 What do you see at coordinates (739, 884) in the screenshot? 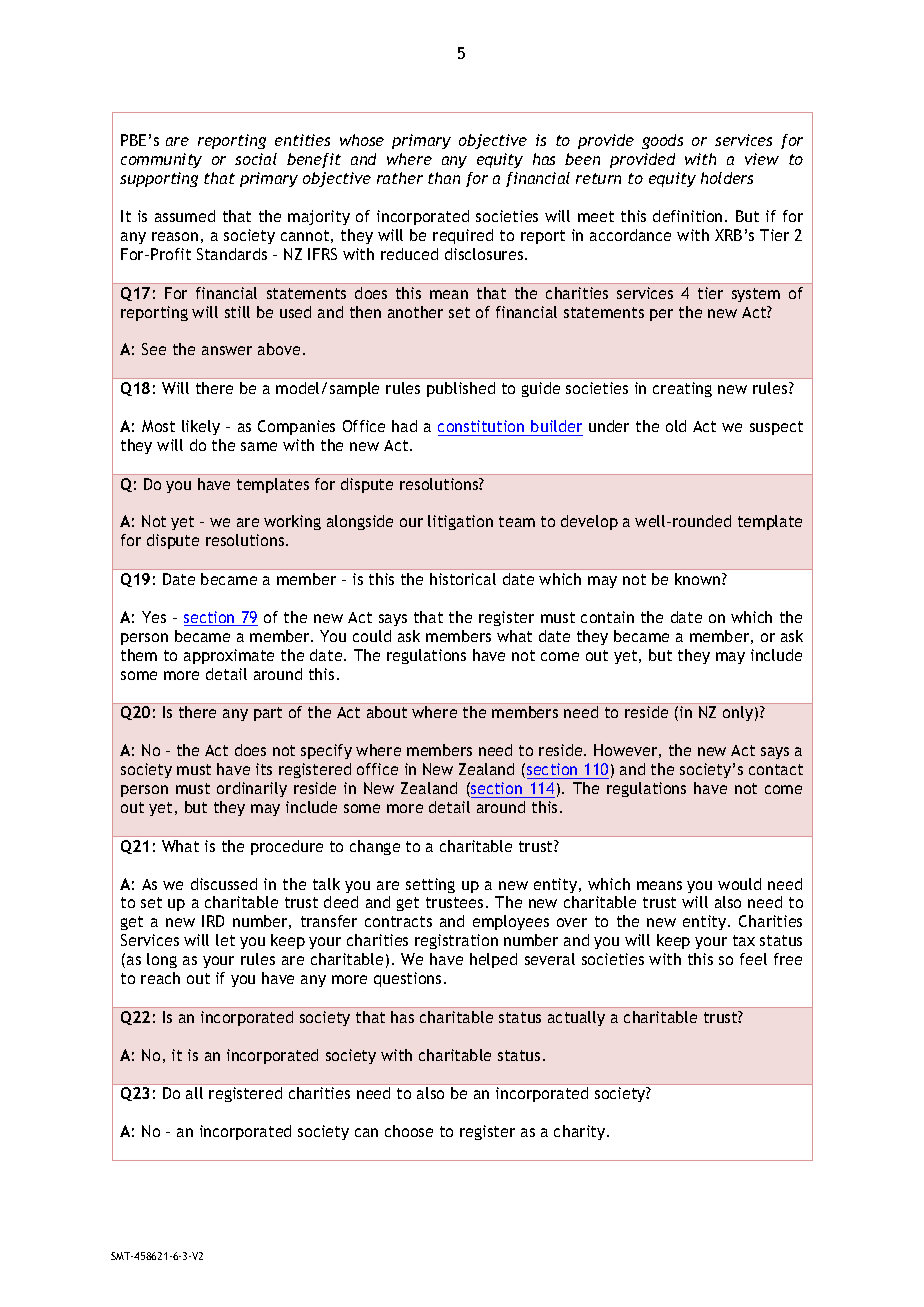
I see `would` at bounding box center [739, 884].
